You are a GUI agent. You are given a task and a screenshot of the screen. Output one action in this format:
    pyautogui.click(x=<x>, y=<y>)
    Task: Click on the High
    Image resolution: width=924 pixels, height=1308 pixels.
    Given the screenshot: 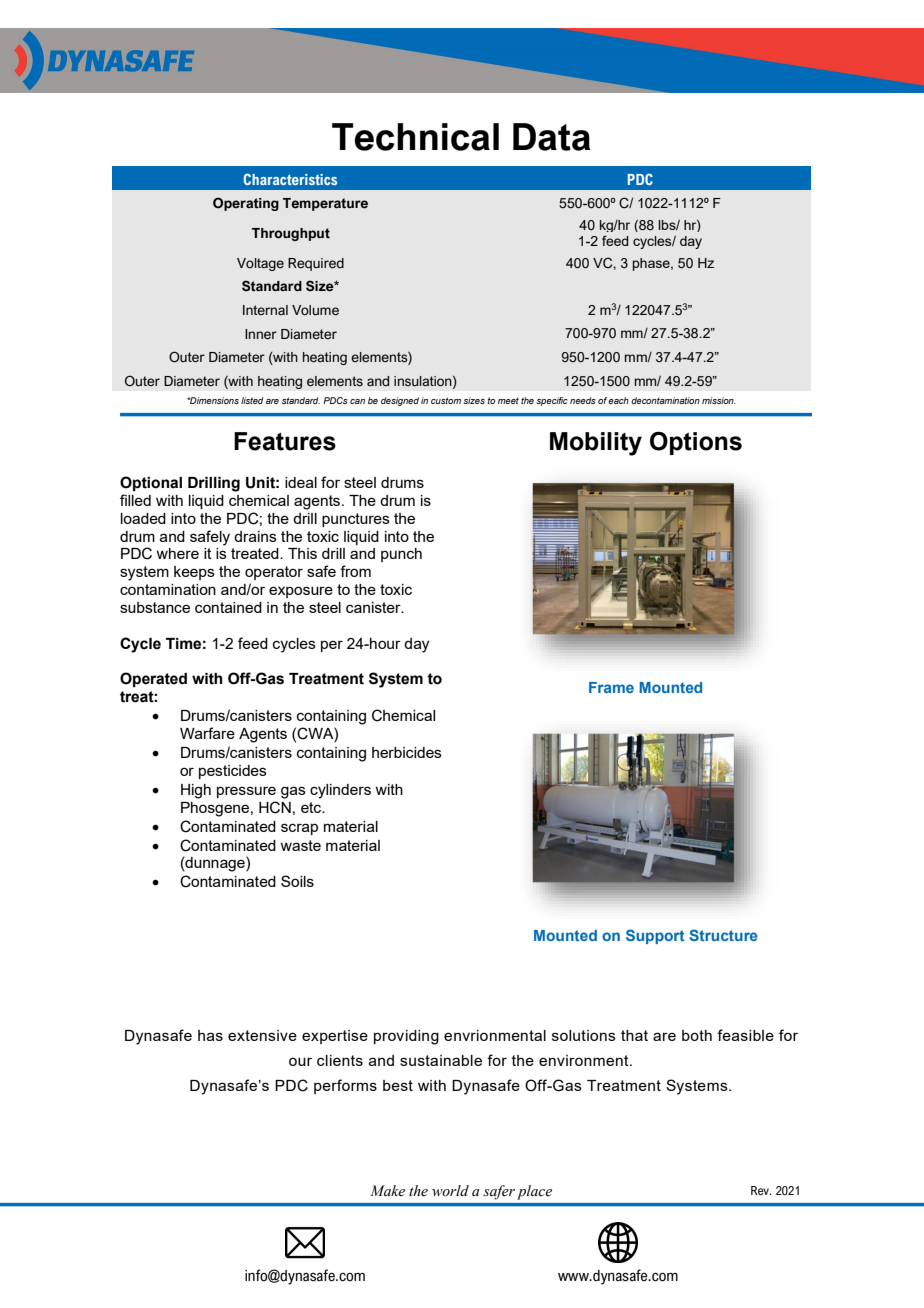 What is the action you would take?
    pyautogui.click(x=196, y=791)
